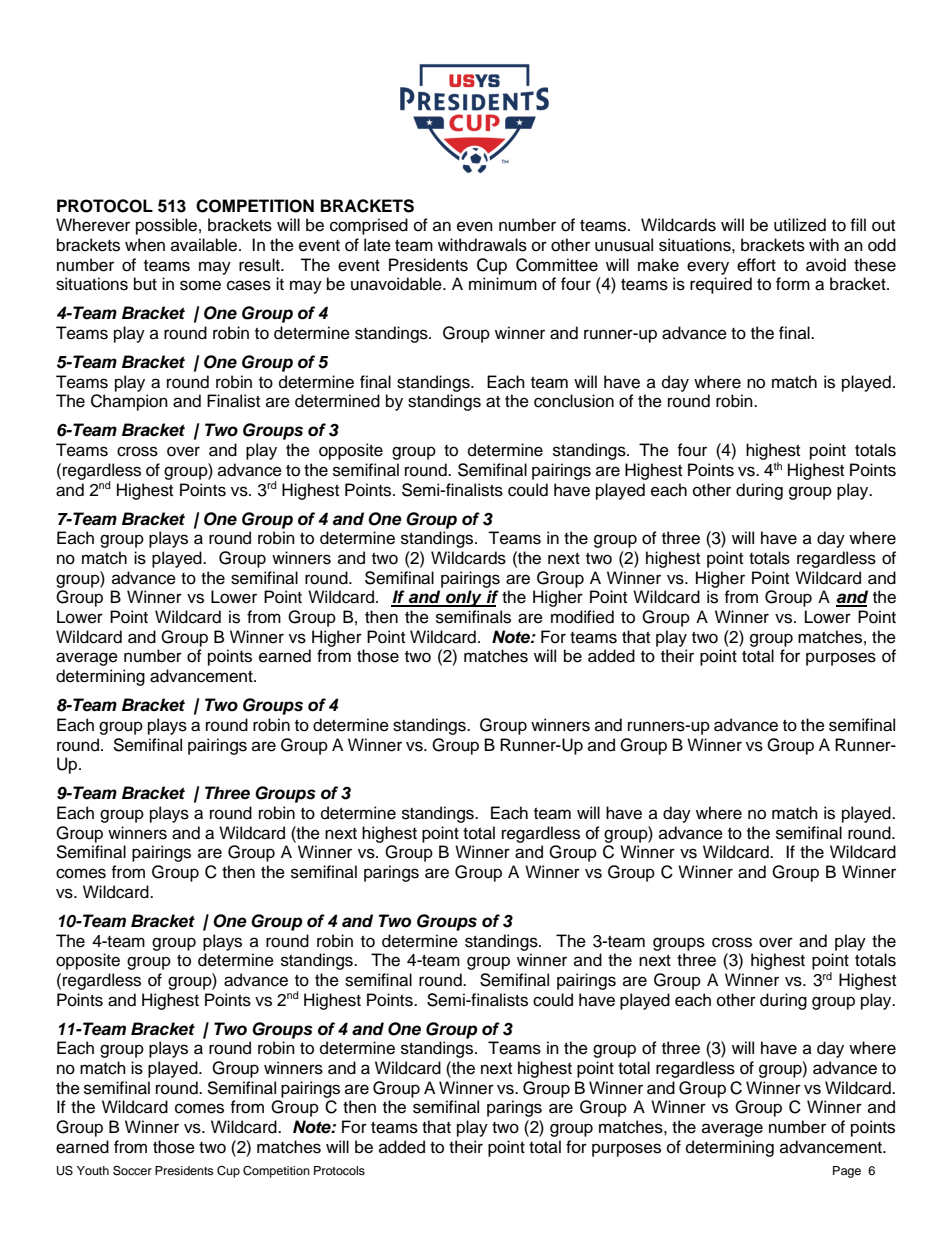 The height and width of the screenshot is (1233, 952). Describe the element at coordinates (847, 1172) in the screenshot. I see `Page` at that location.
